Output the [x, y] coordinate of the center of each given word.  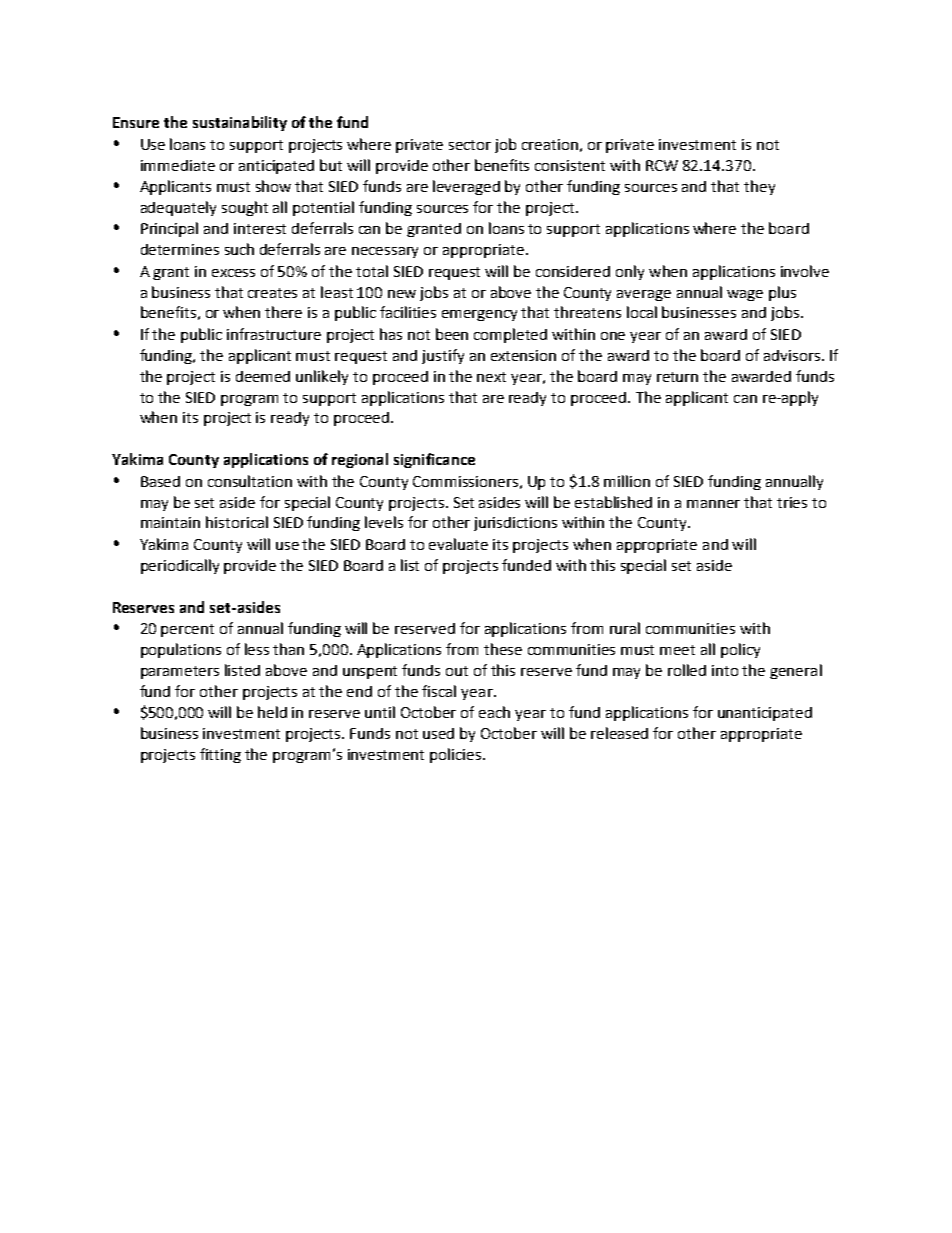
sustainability [240, 123]
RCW [662, 165]
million [627, 481]
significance [434, 460]
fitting [220, 755]
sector [470, 145]
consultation [250, 481]
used [438, 733]
